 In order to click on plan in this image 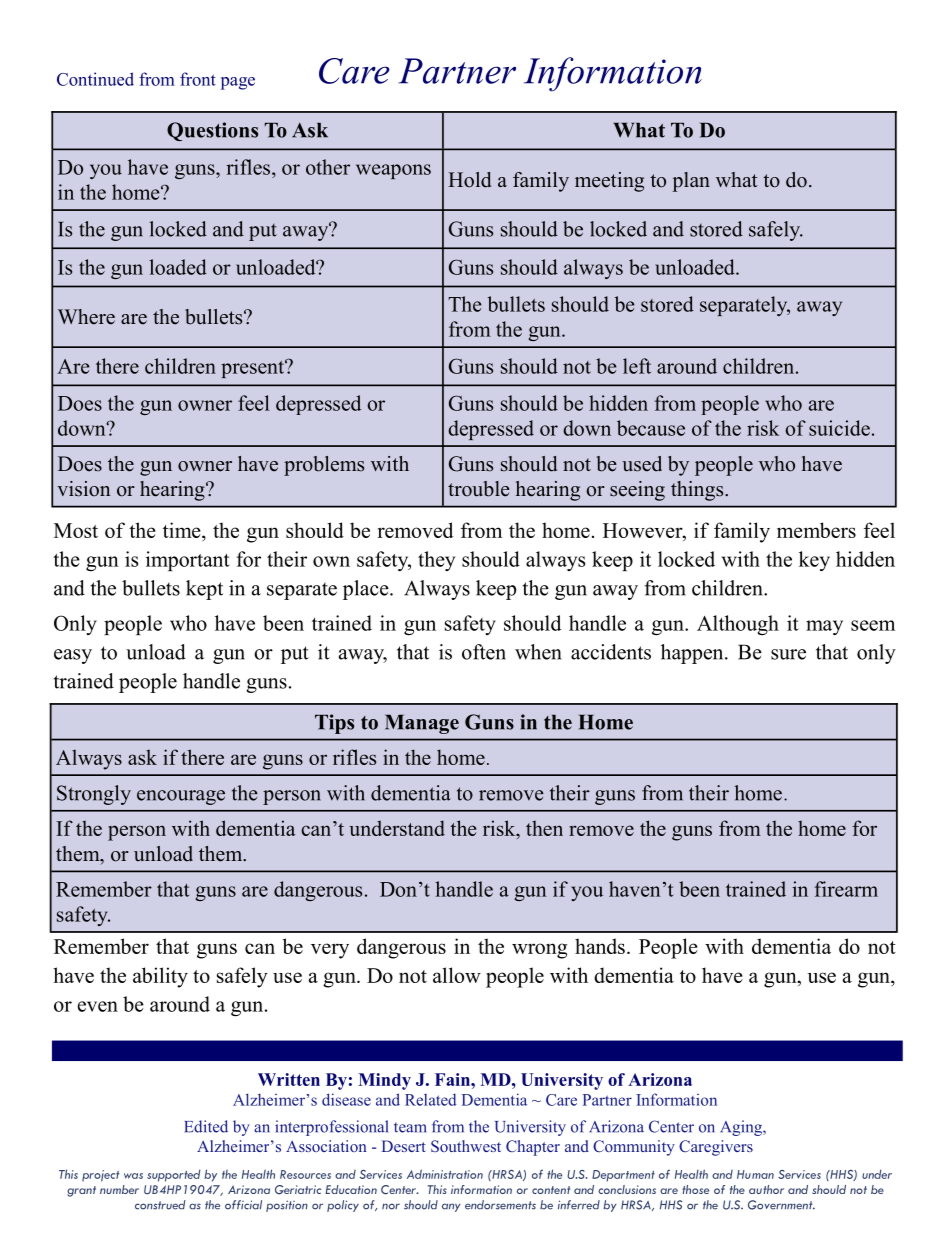, I will do `click(691, 182)`.
